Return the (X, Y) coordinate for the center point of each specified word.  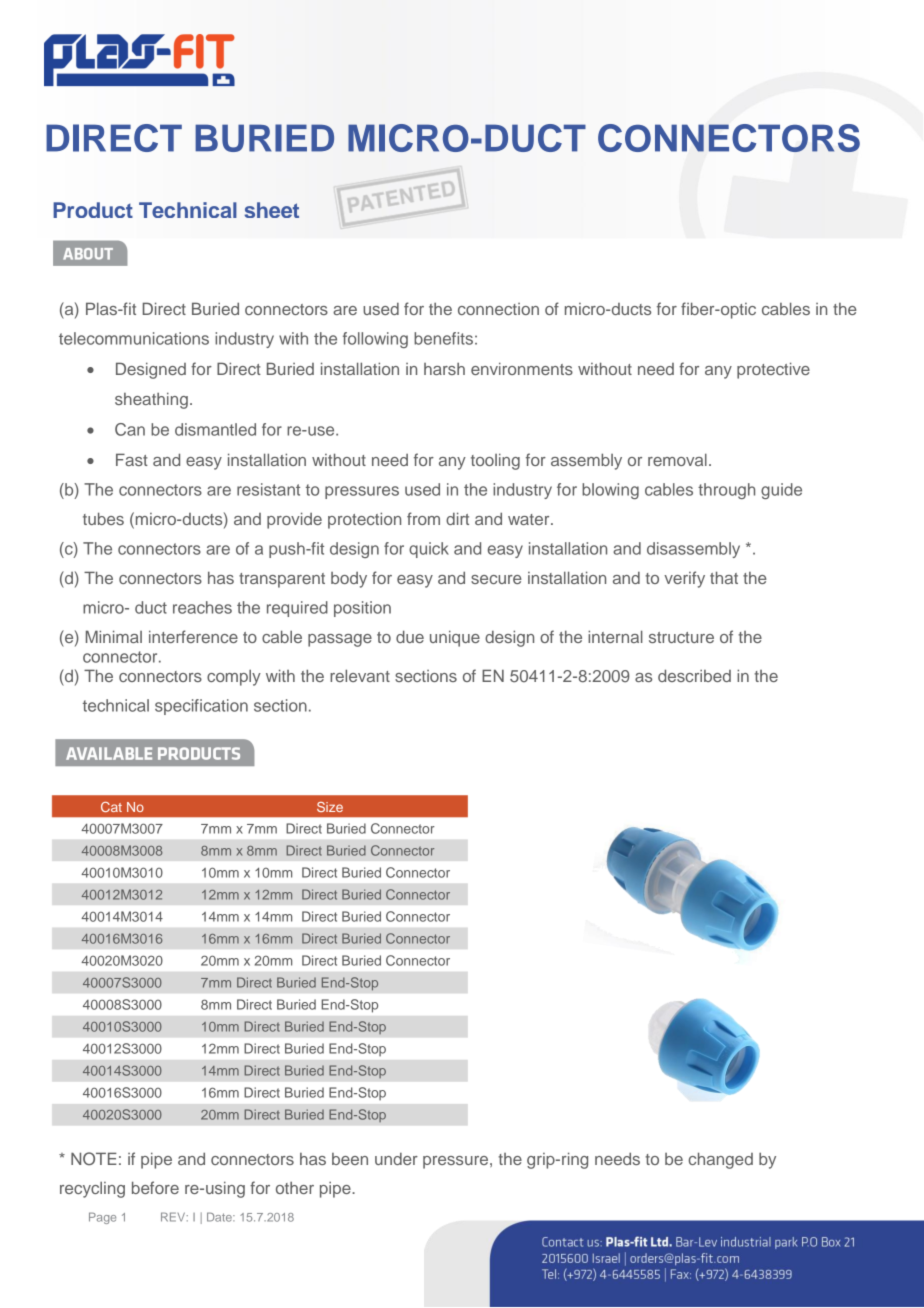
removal (677, 459)
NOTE (94, 1159)
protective (773, 370)
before (155, 1187)
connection (498, 309)
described (694, 675)
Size (330, 807)
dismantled (215, 429)
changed (720, 1160)
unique (455, 638)
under (396, 1159)
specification (201, 707)
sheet (272, 210)
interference (193, 636)
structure (681, 637)
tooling (495, 461)
